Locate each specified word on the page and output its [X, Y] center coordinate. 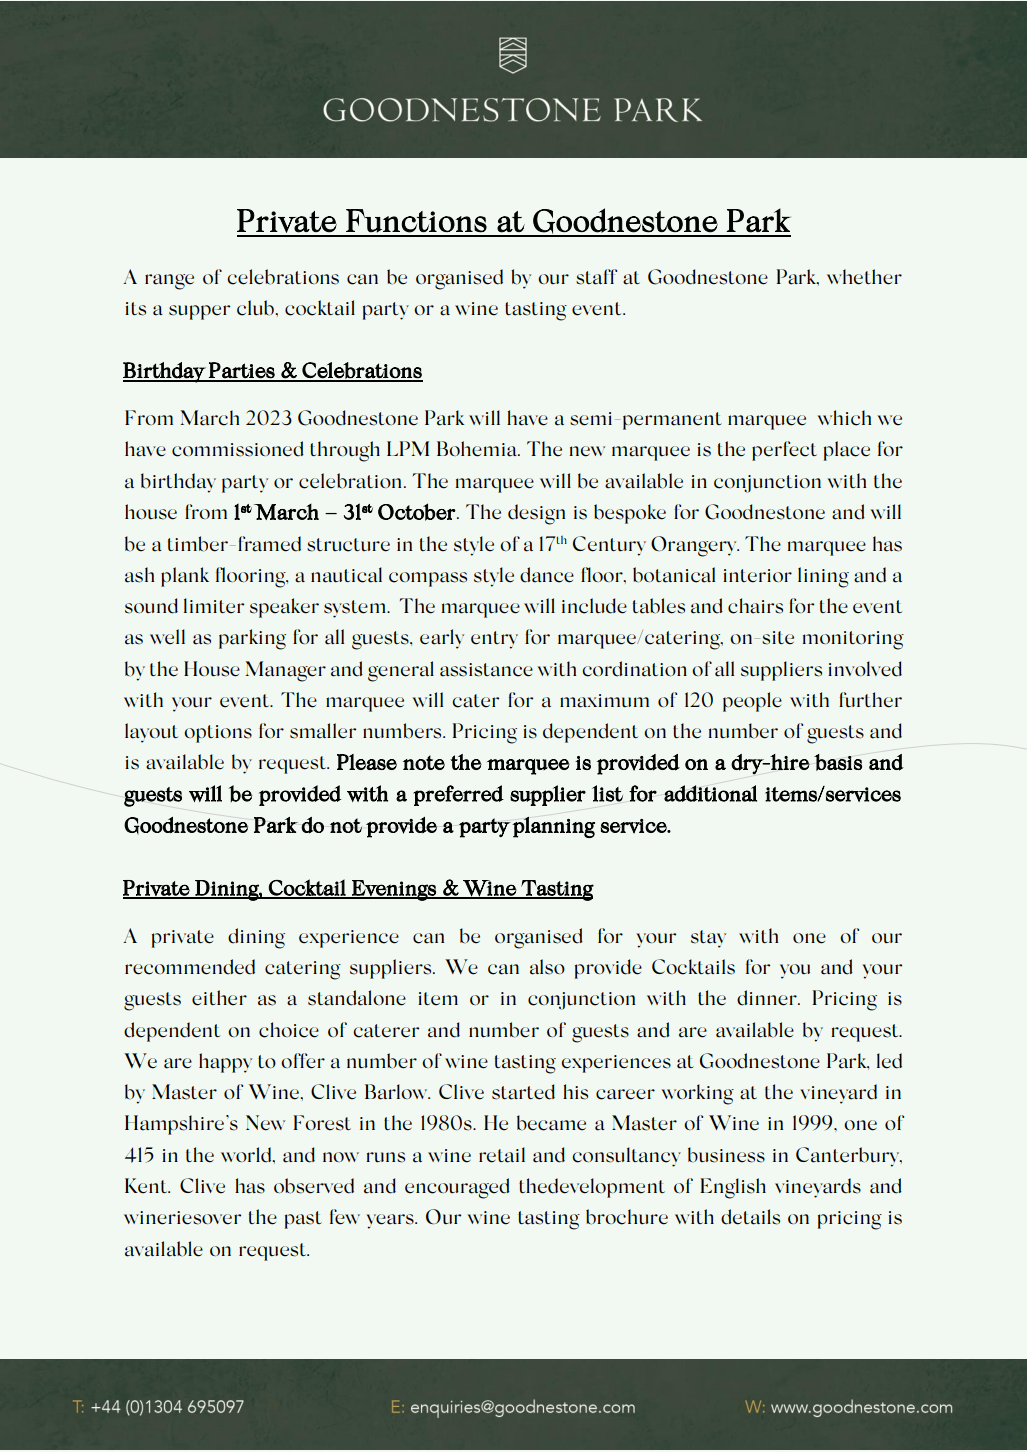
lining [823, 577]
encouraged [457, 1188]
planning [553, 827]
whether [864, 277]
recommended [190, 967]
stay [708, 939]
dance [547, 575]
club [256, 308]
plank [185, 577]
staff [596, 277]
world [247, 1155]
